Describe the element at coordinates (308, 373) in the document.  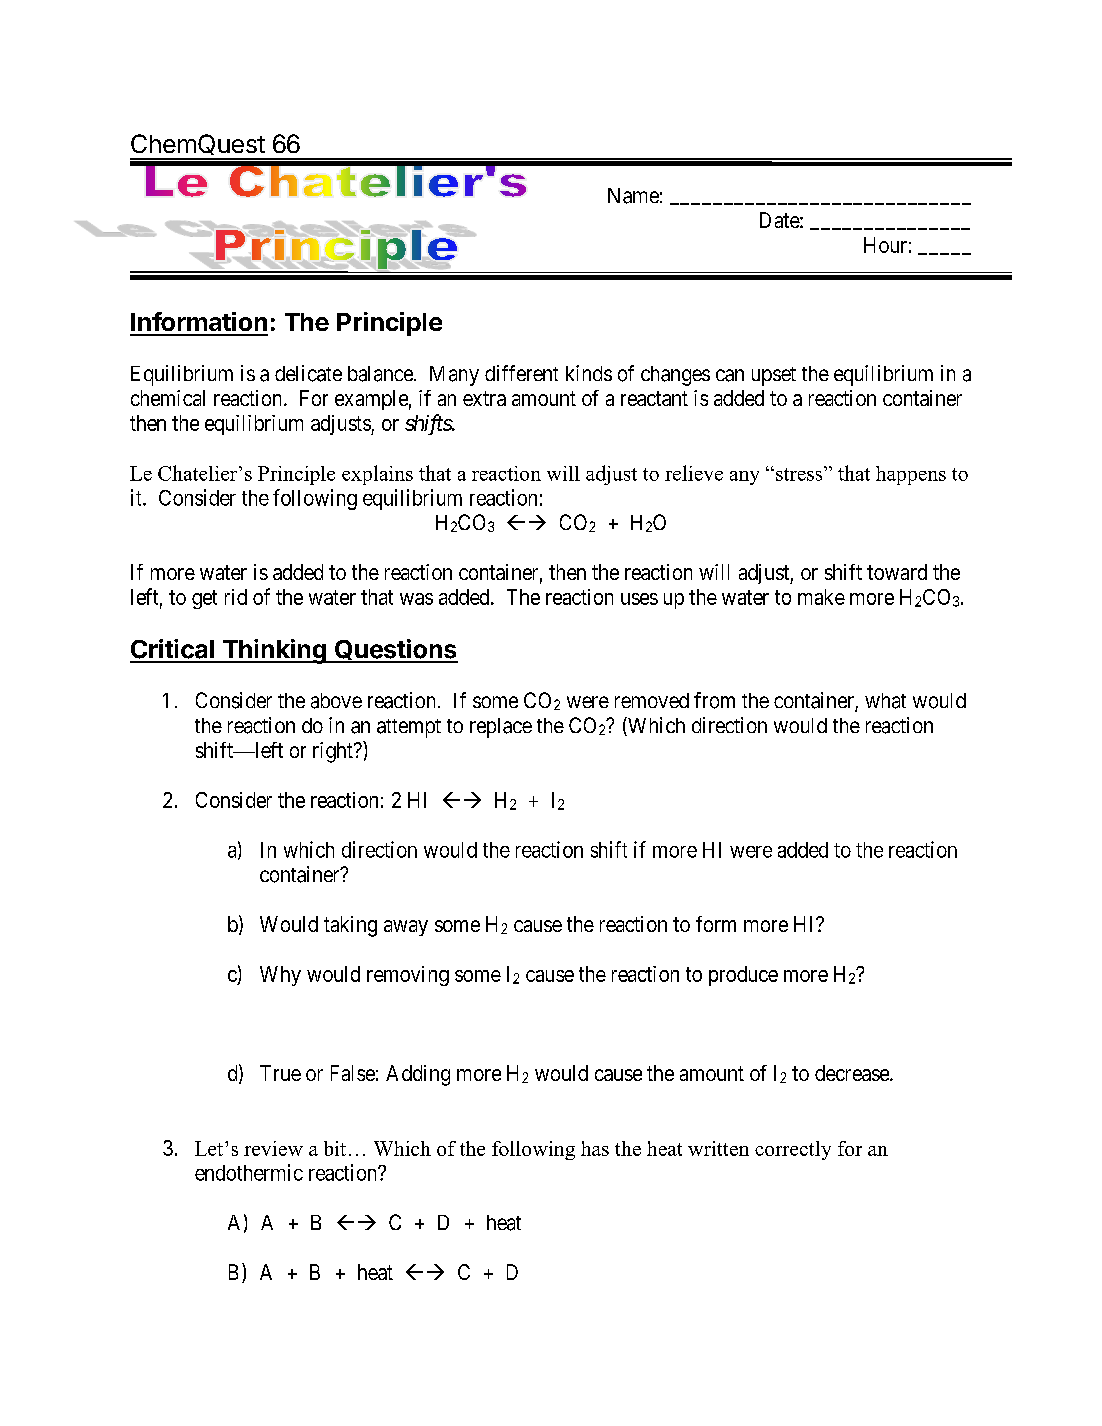
I see `delicate` at that location.
